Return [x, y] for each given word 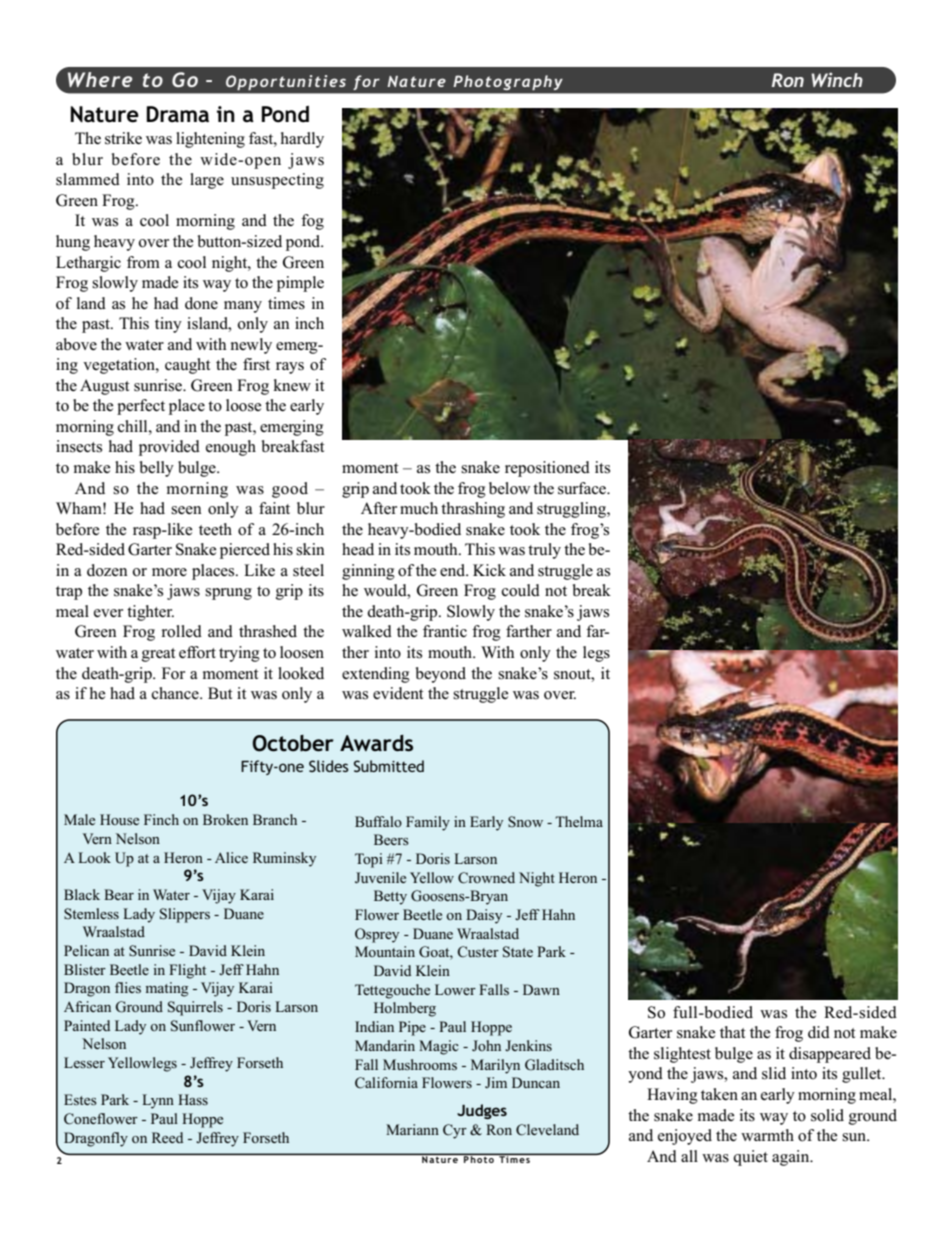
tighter [150, 613]
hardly [302, 140]
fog [312, 222]
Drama [177, 114]
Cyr [455, 1131]
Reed [167, 1137]
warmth [767, 1135]
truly [544, 551]
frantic [445, 631]
